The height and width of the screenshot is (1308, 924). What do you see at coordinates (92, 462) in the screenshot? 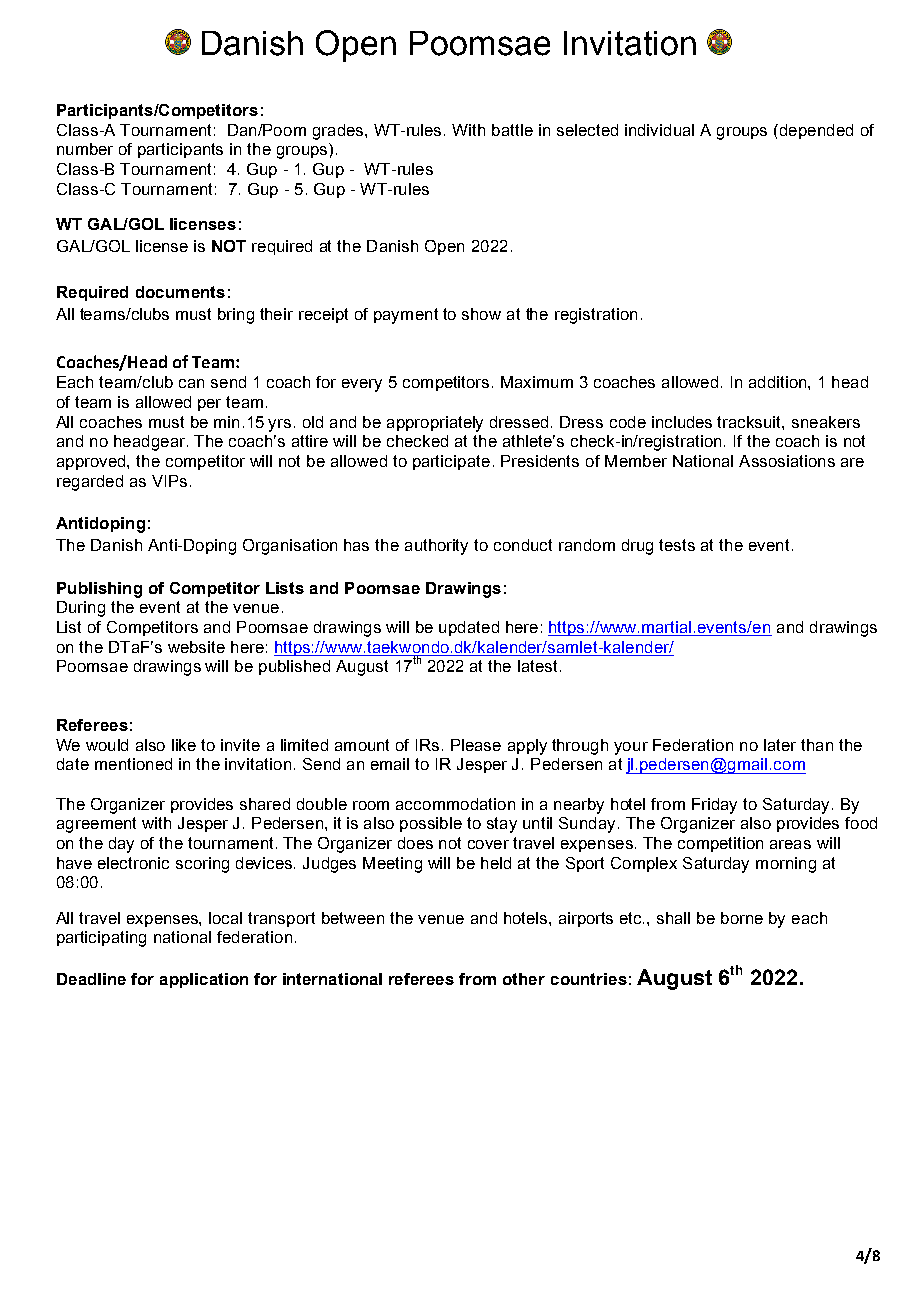
I see `approved` at bounding box center [92, 462].
